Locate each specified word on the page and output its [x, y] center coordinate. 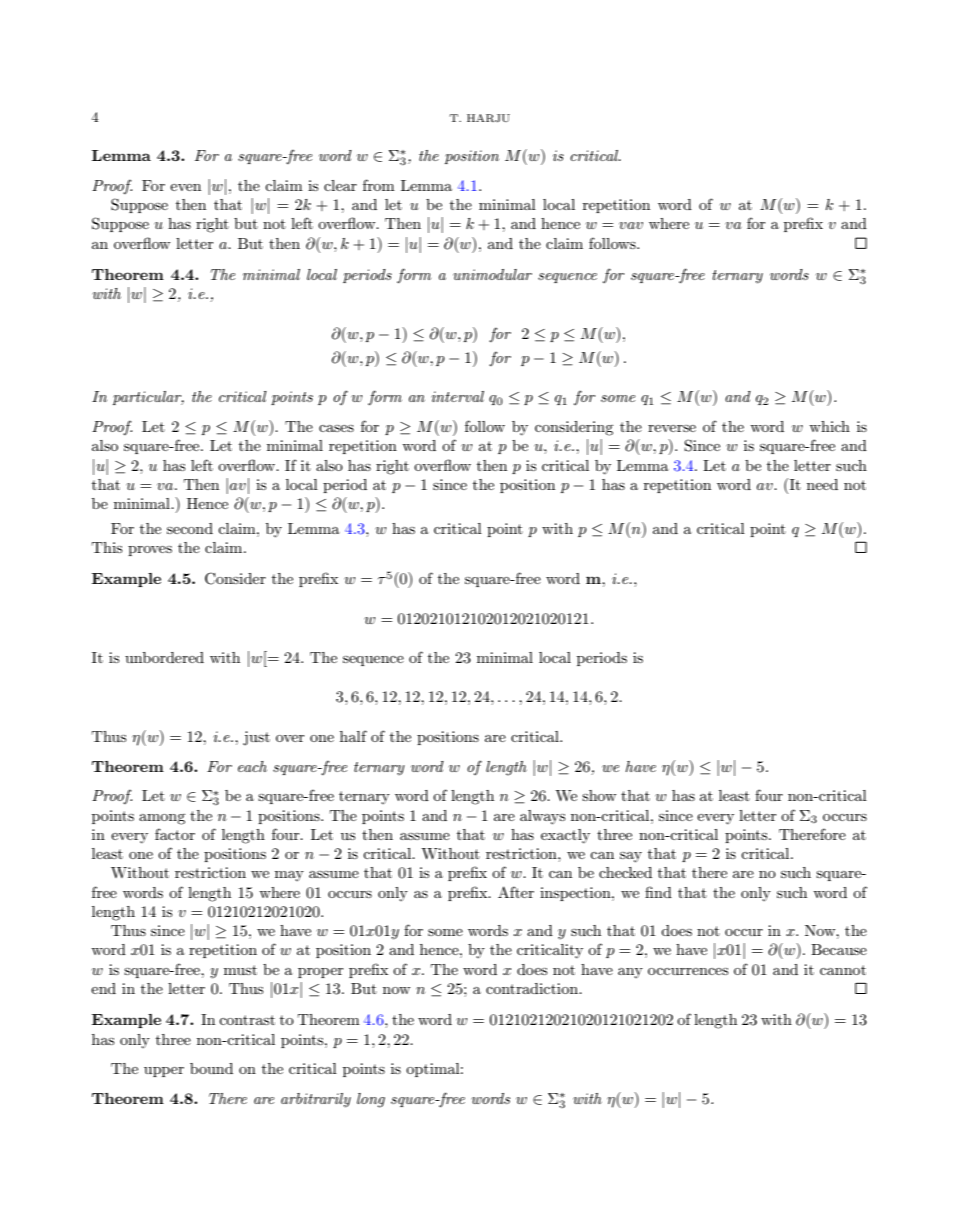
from [379, 185]
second [190, 528]
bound [211, 1068]
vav [631, 225]
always [542, 817]
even [185, 187]
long [371, 1100]
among [162, 819]
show [599, 795]
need [822, 484]
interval [458, 396]
